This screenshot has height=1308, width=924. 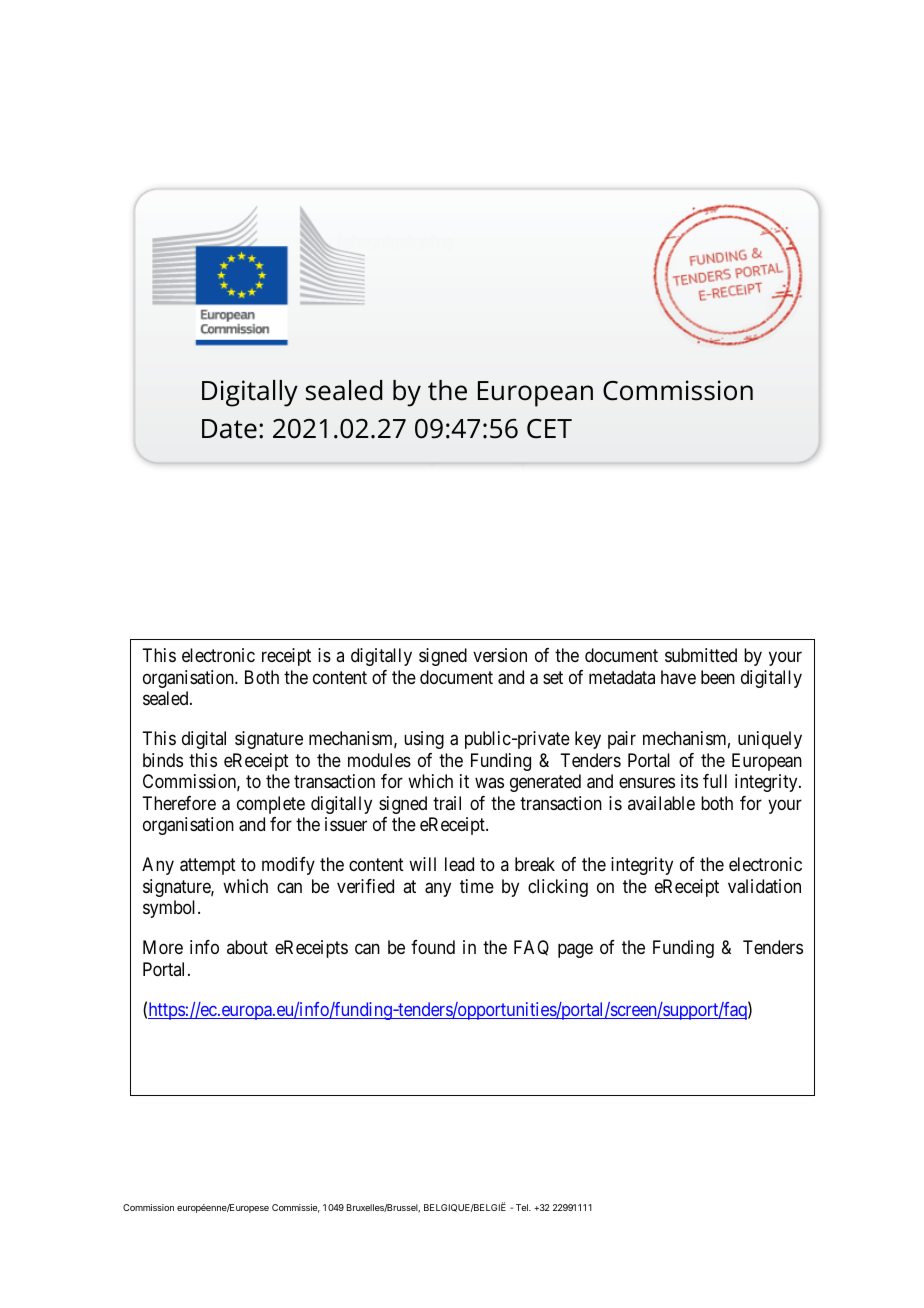 What do you see at coordinates (678, 677) in the screenshot?
I see `have` at bounding box center [678, 677].
